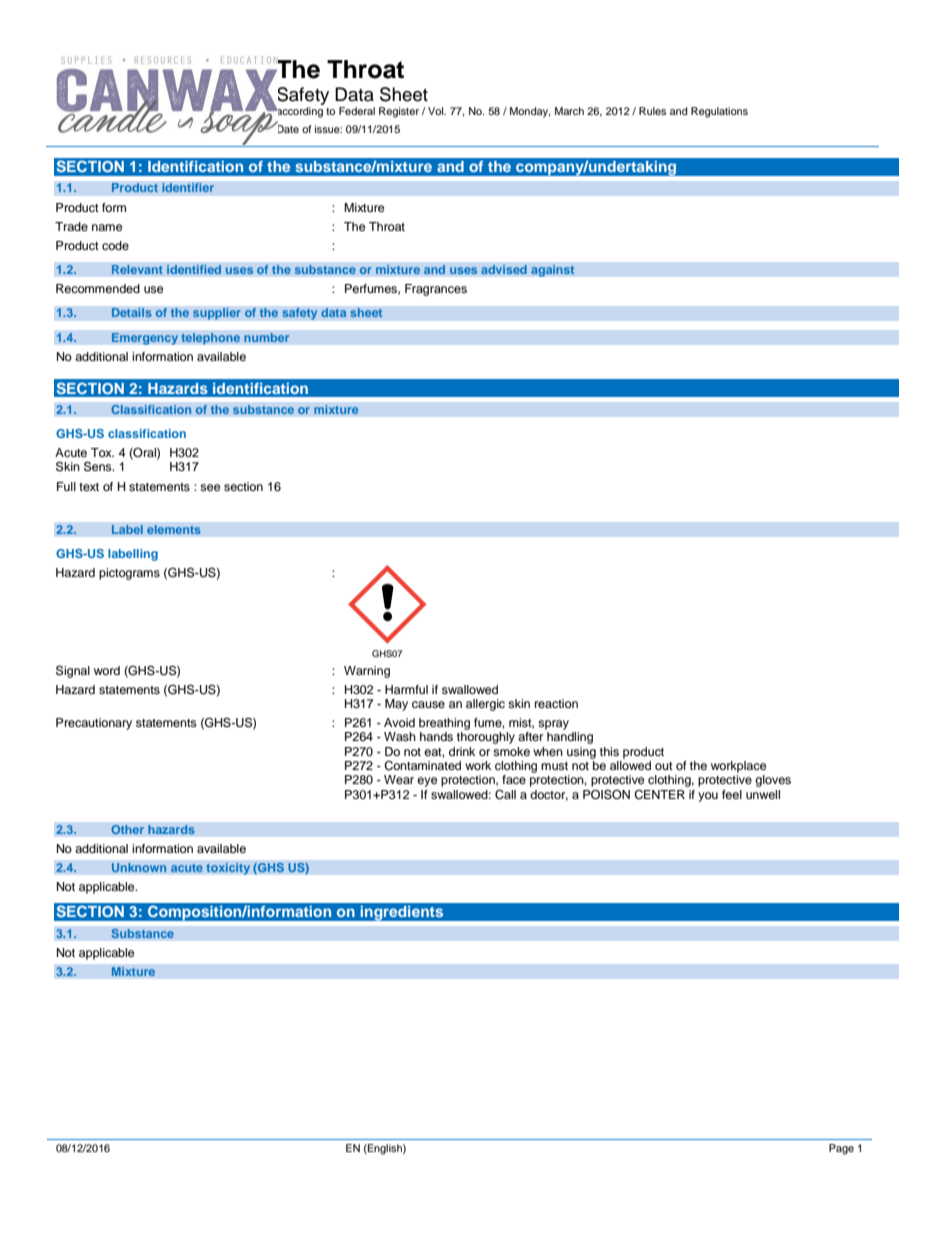 The image size is (952, 1233). What do you see at coordinates (107, 670) in the image?
I see `word` at bounding box center [107, 670].
